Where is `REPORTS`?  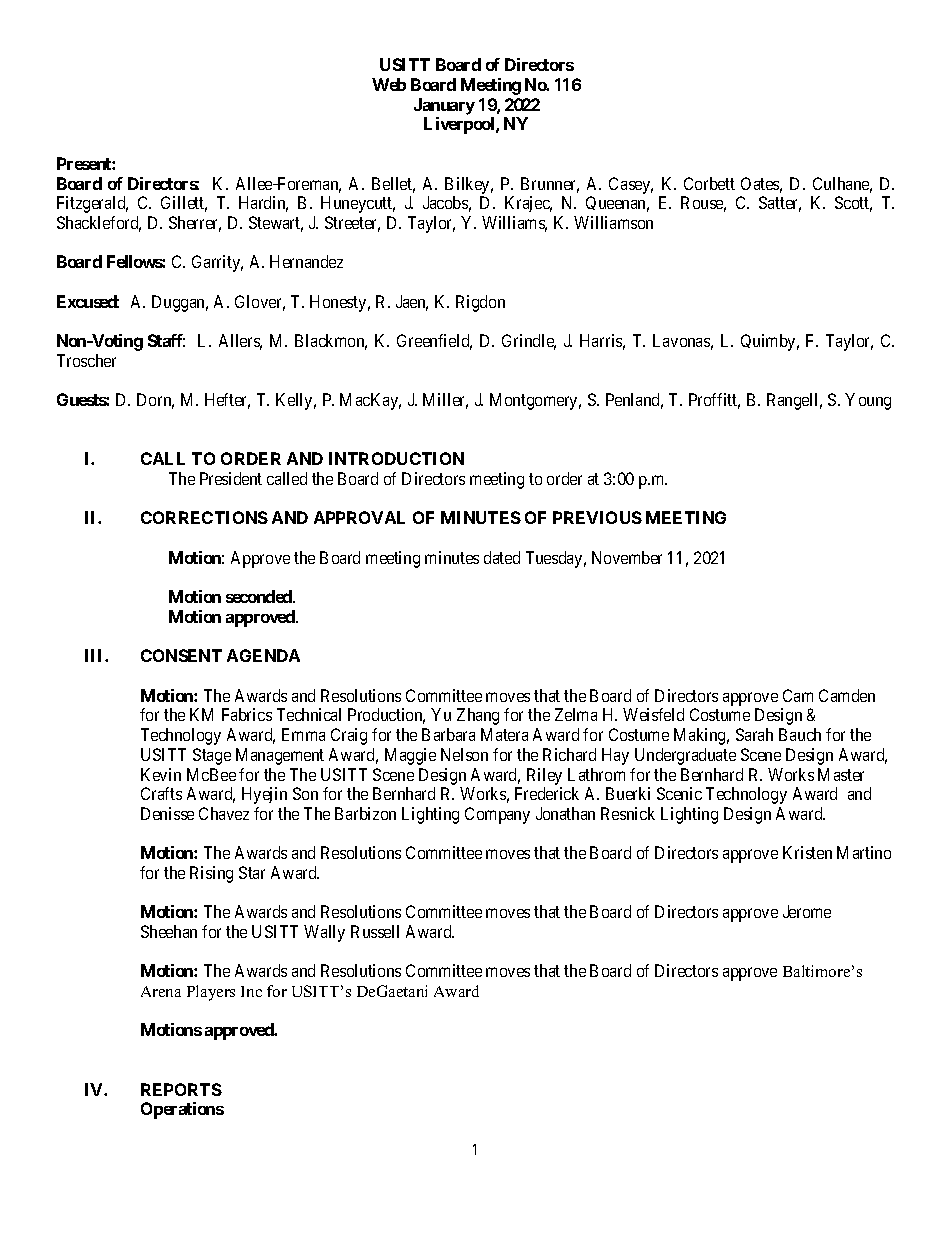
REPORTS is located at coordinates (181, 1089).
